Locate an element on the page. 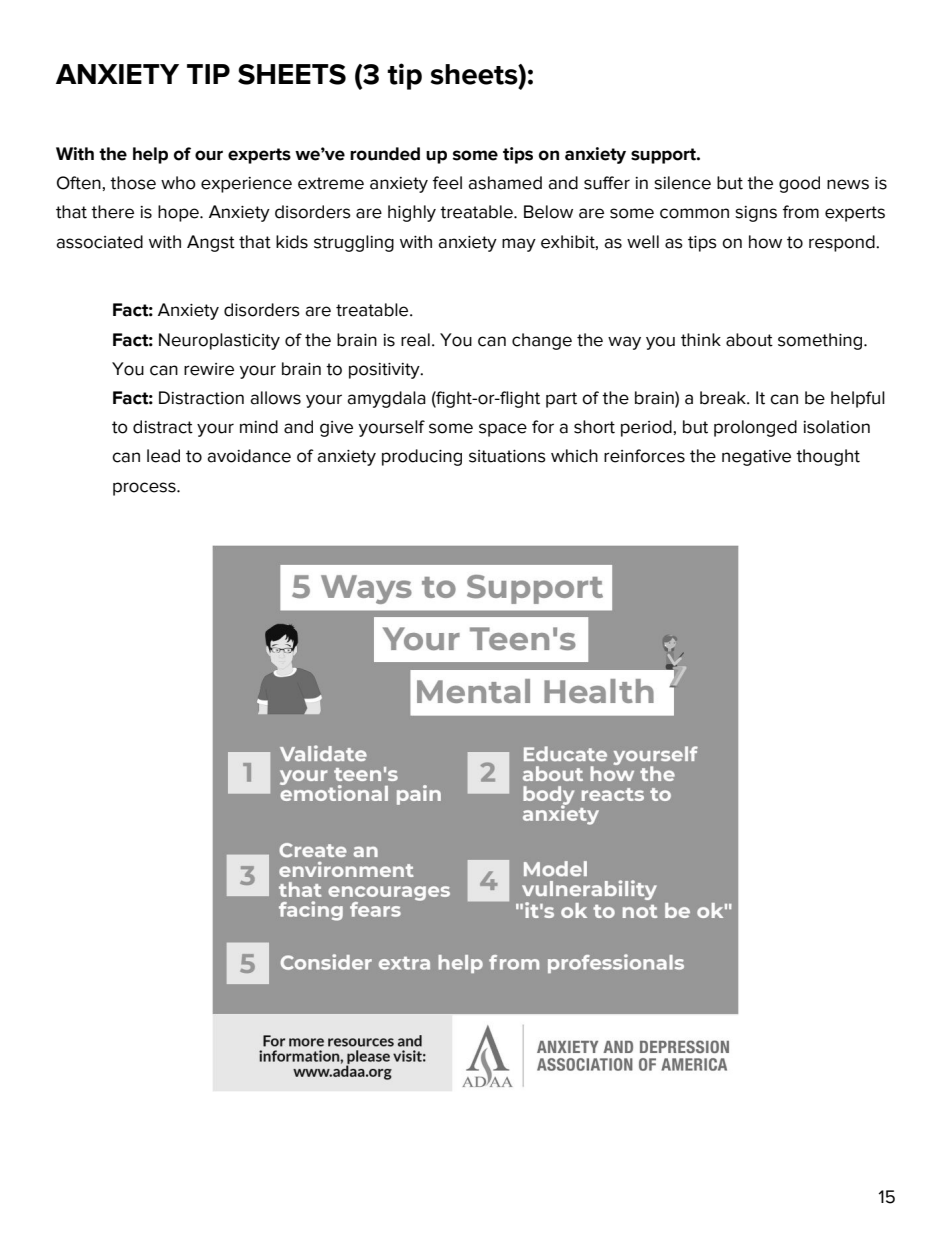 Image resolution: width=952 pixels, height=1233 pixels. who is located at coordinates (178, 183).
